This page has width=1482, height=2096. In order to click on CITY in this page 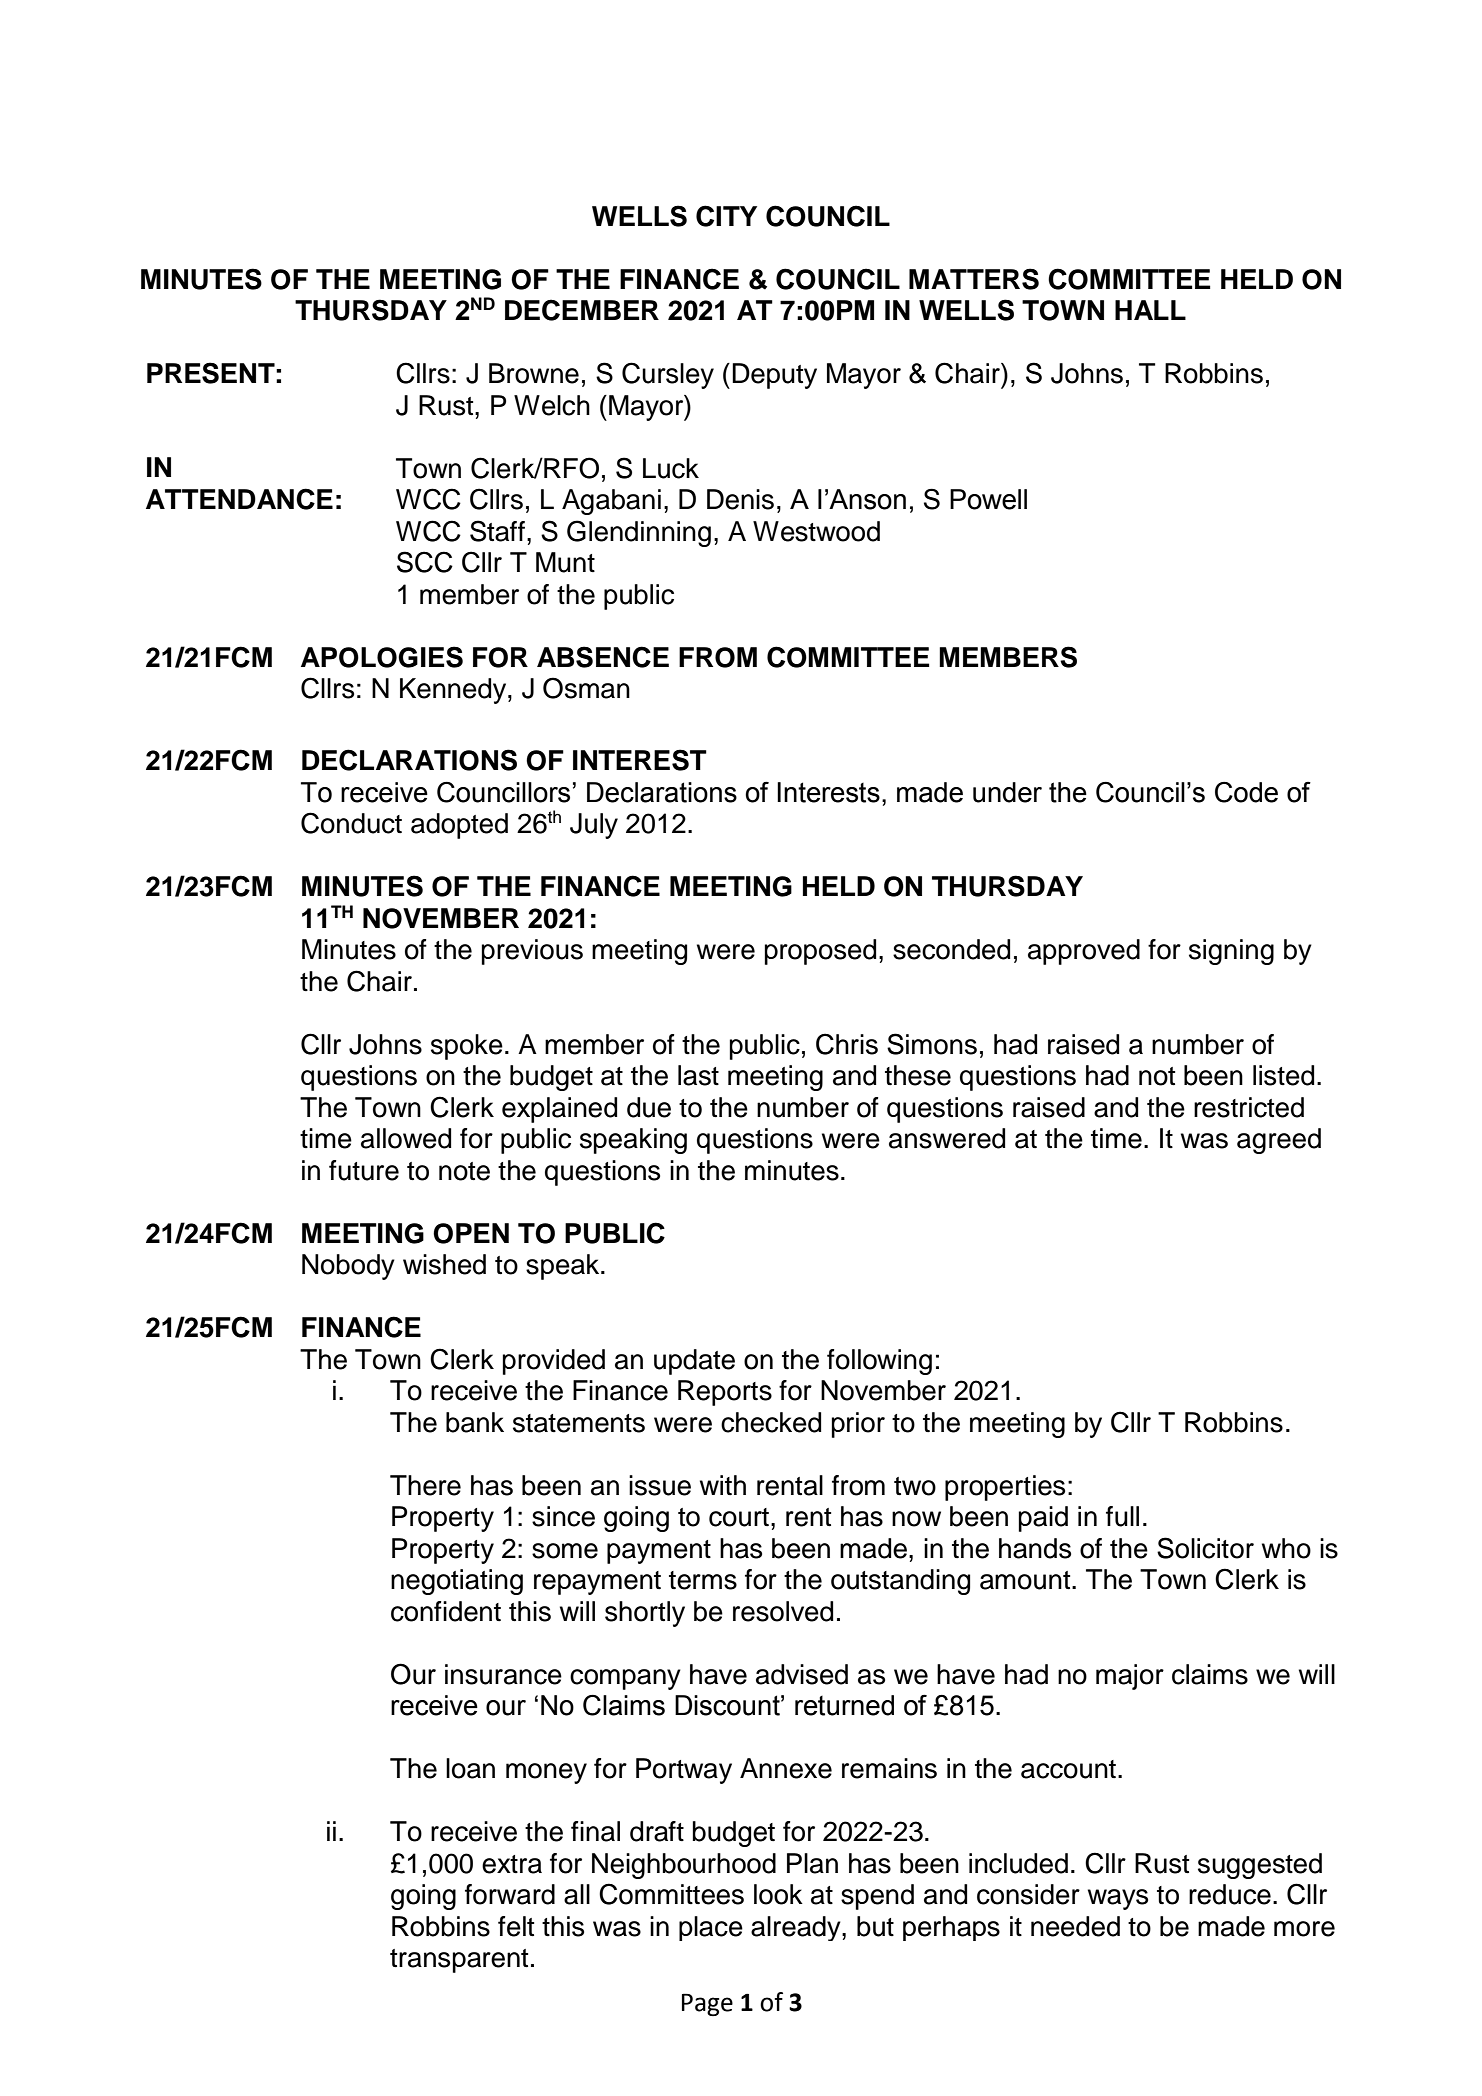, I will do `click(726, 216)`.
